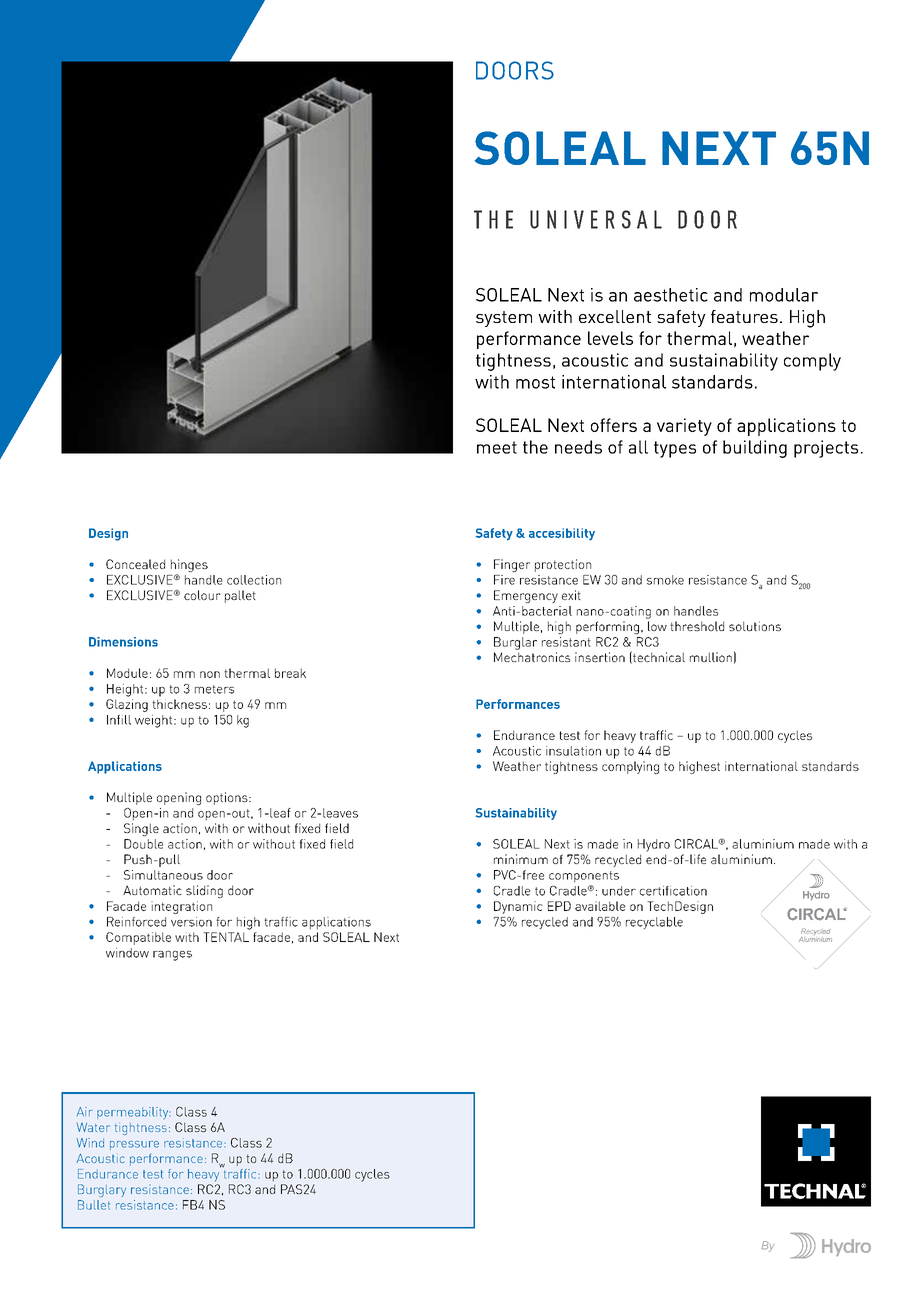 This screenshot has width=924, height=1308. What do you see at coordinates (94, 1205) in the screenshot?
I see `Bullet` at bounding box center [94, 1205].
